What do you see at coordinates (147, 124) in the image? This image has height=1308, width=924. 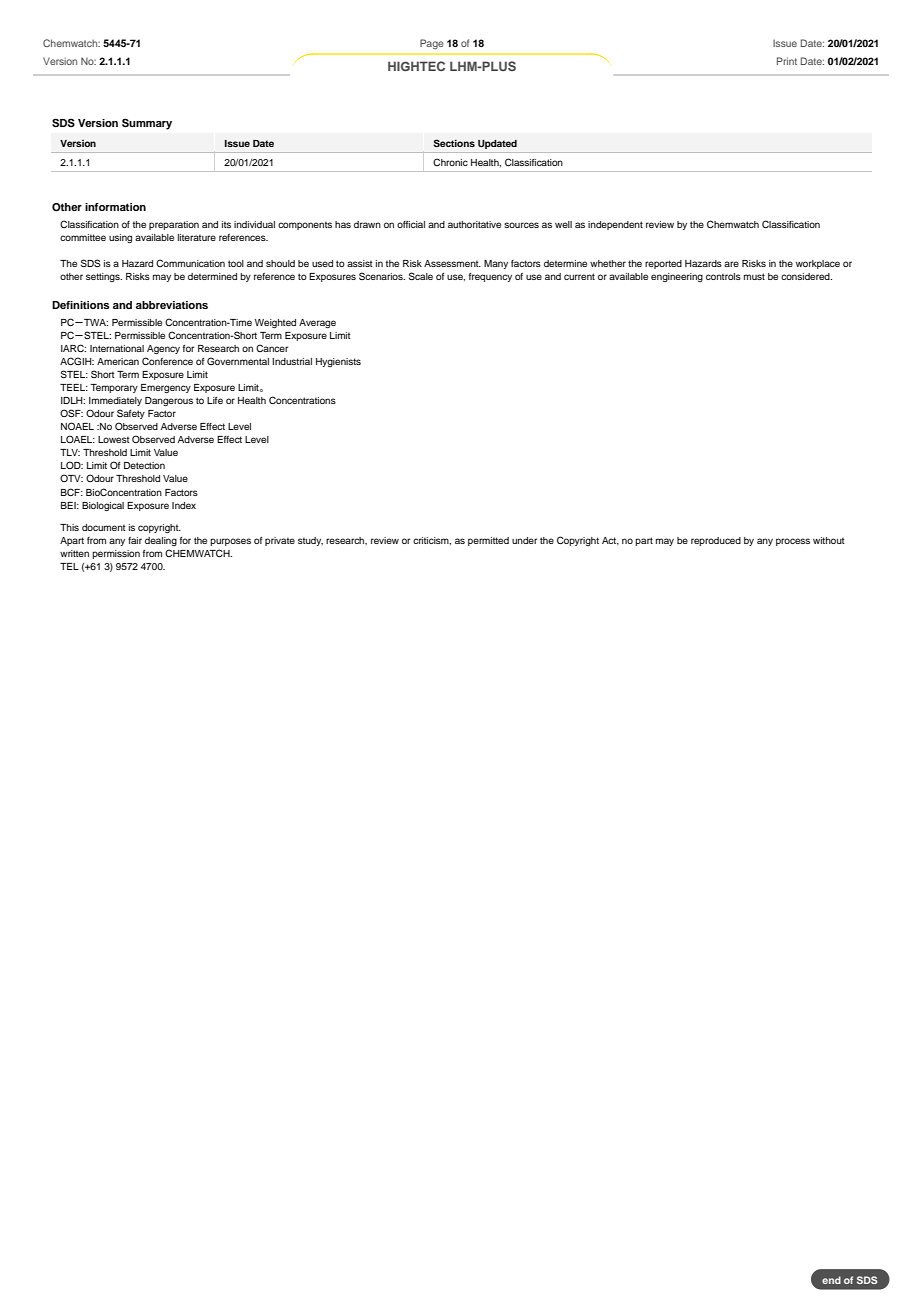 I see `Summary` at bounding box center [147, 124].
